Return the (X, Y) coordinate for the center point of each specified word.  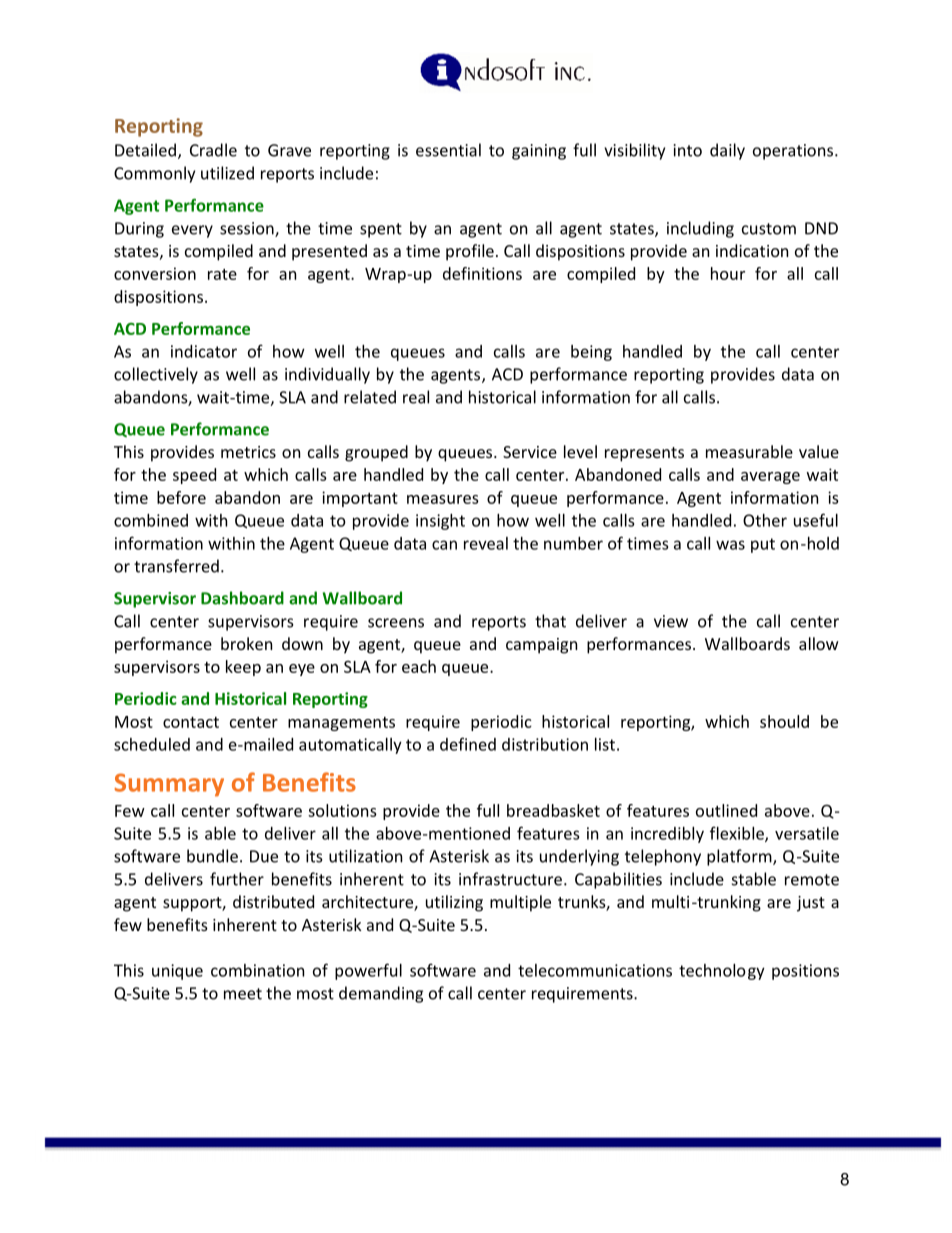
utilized (227, 173)
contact (191, 722)
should (784, 721)
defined (468, 744)
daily (727, 151)
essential (448, 150)
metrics (248, 452)
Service (530, 452)
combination (257, 970)
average (770, 478)
